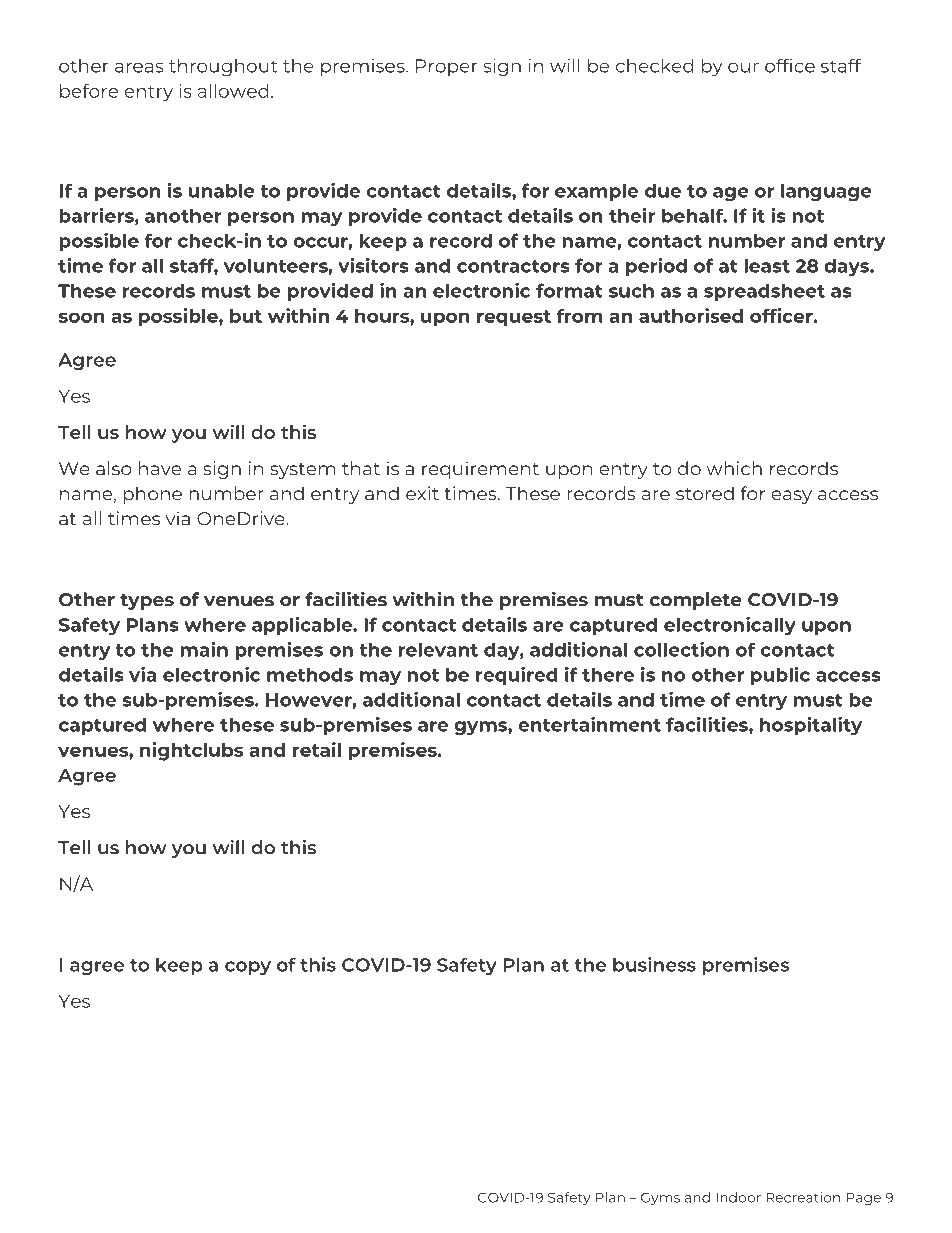 The image size is (952, 1233). Describe the element at coordinates (447, 67) in the page. I see `Proper` at that location.
